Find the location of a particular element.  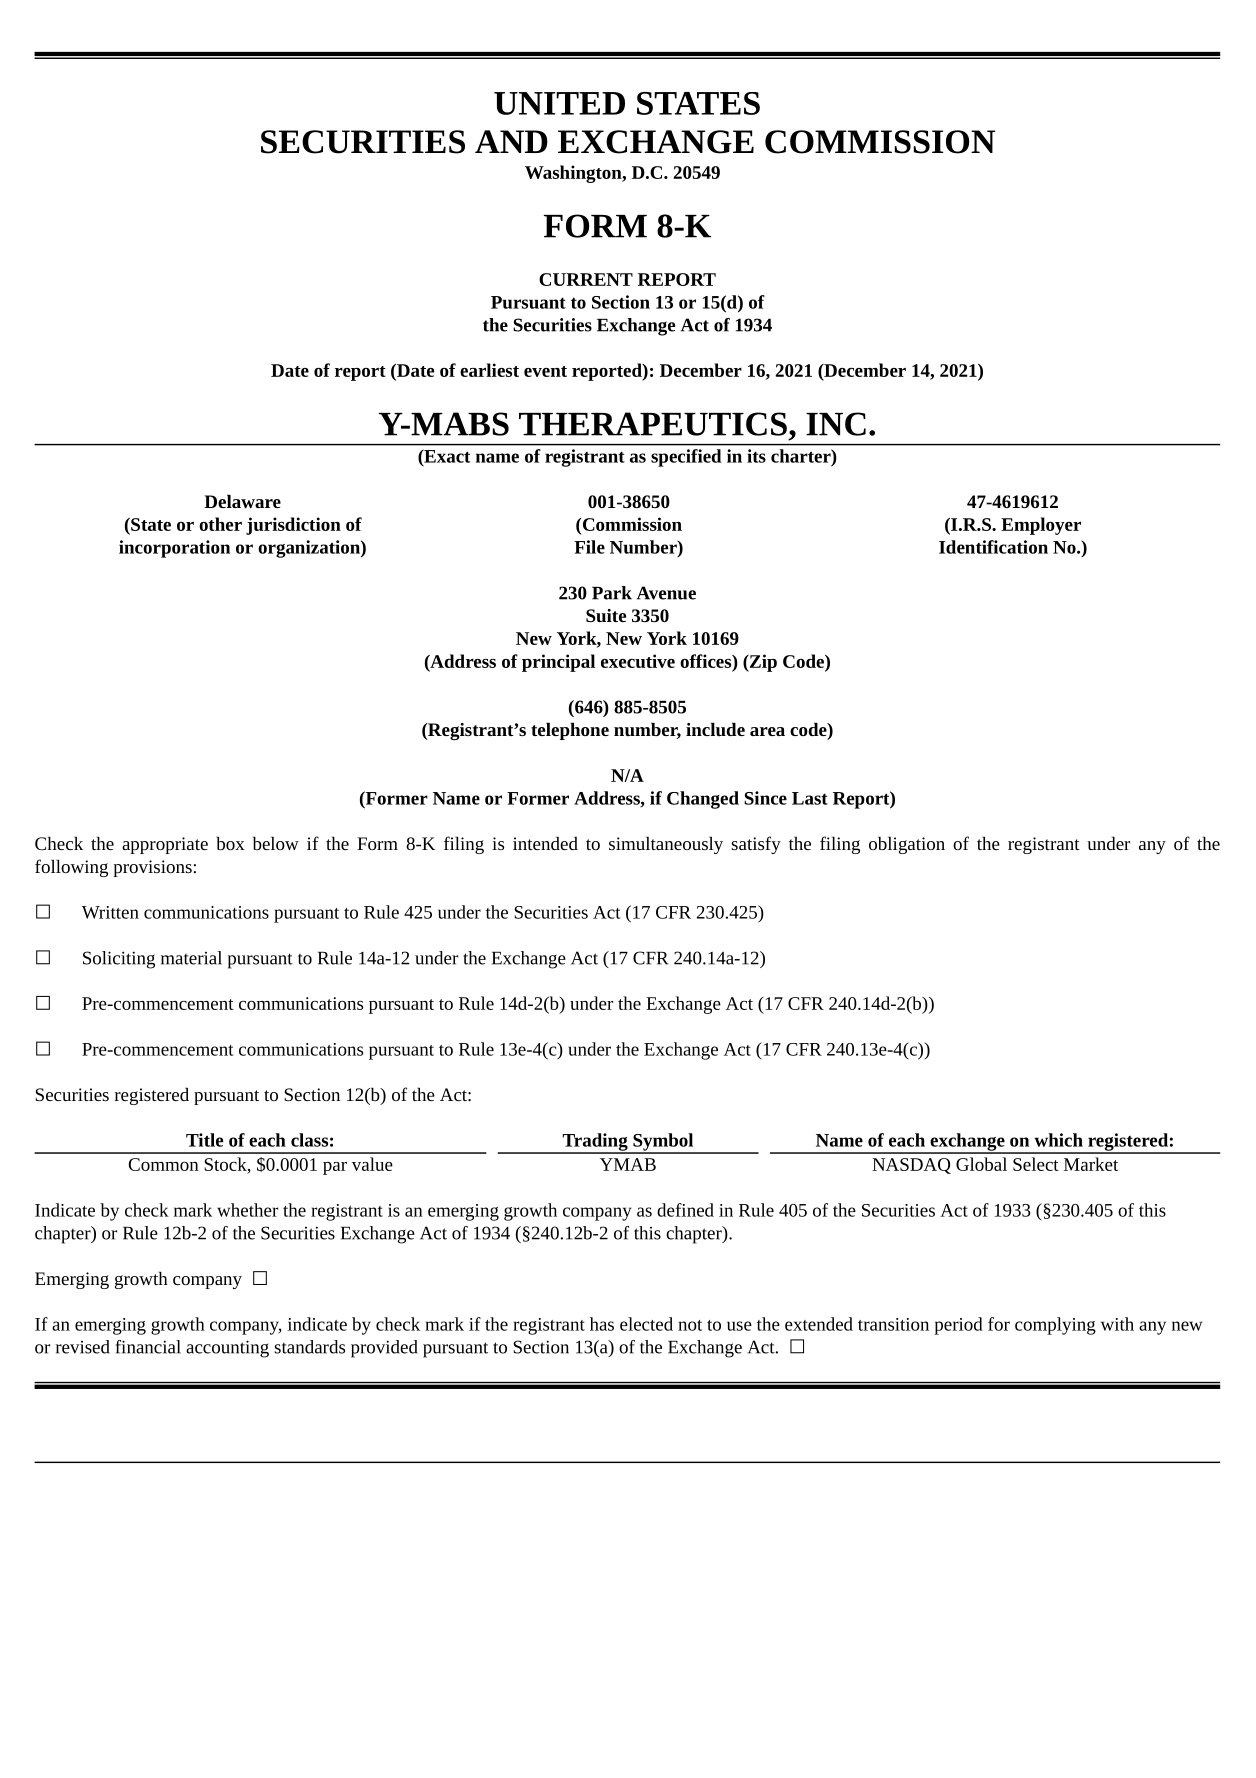

accounting is located at coordinates (227, 1349).
